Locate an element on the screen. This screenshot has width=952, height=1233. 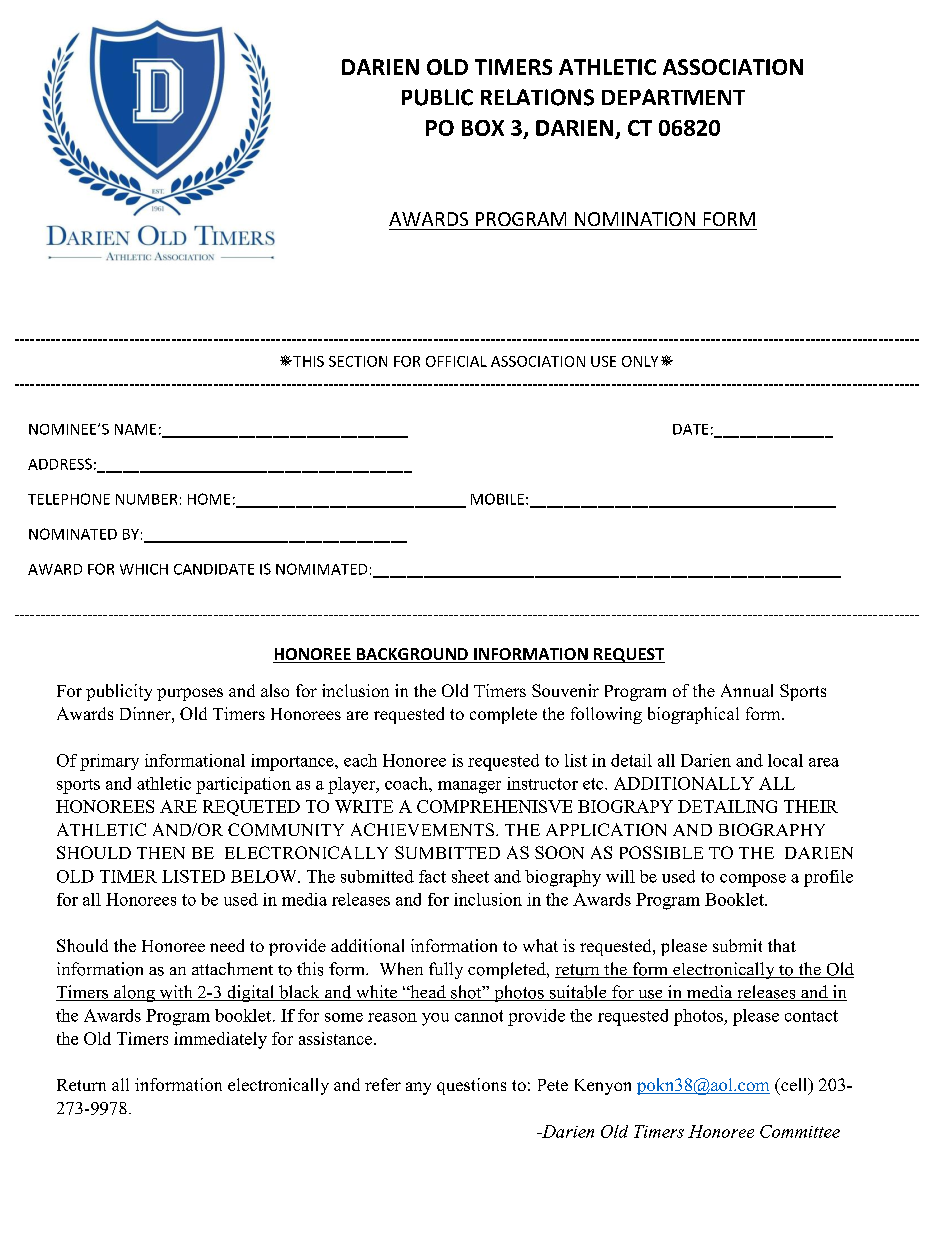
BOX is located at coordinates (483, 128).
